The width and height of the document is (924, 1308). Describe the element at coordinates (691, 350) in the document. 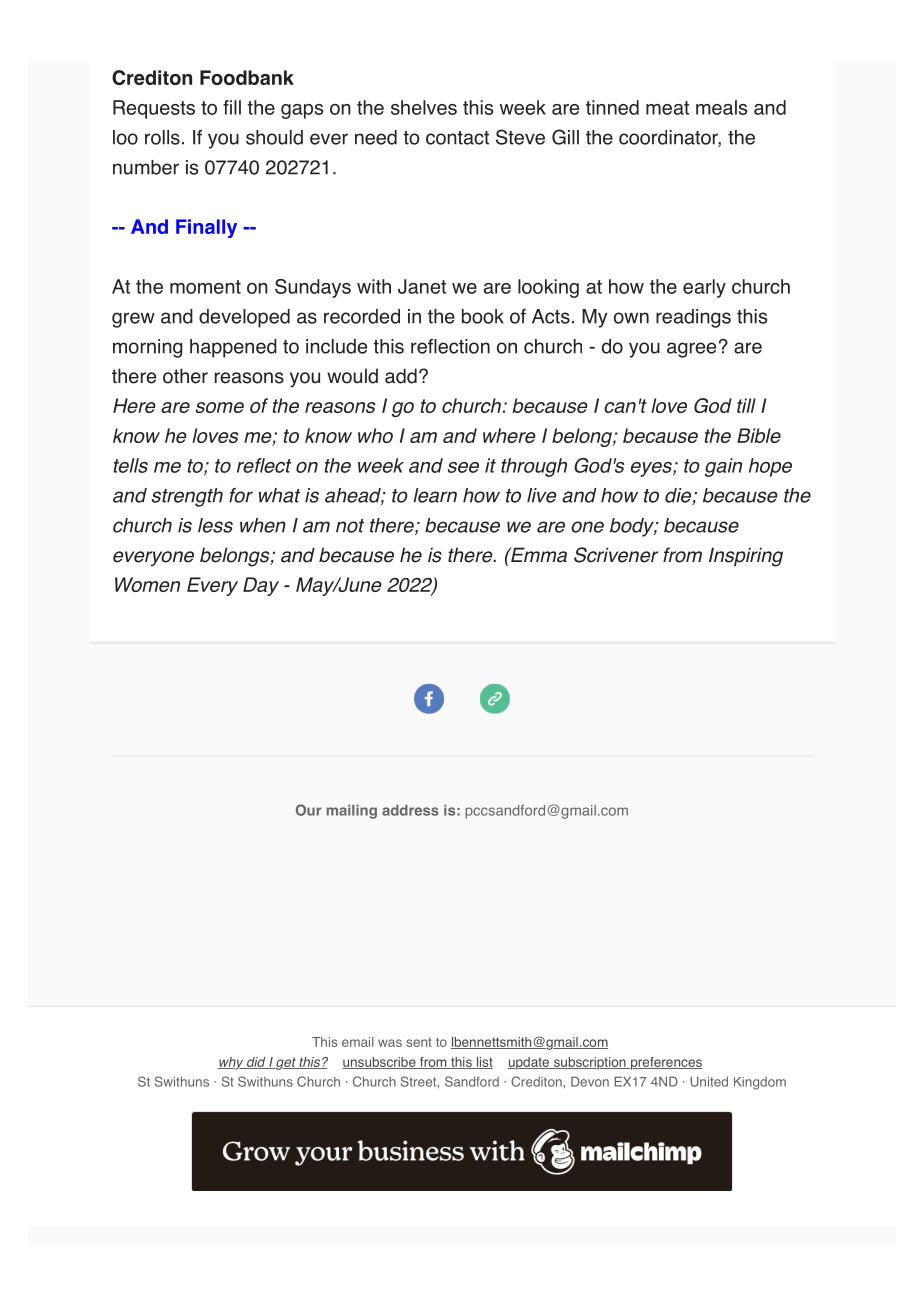

I see `agree` at that location.
